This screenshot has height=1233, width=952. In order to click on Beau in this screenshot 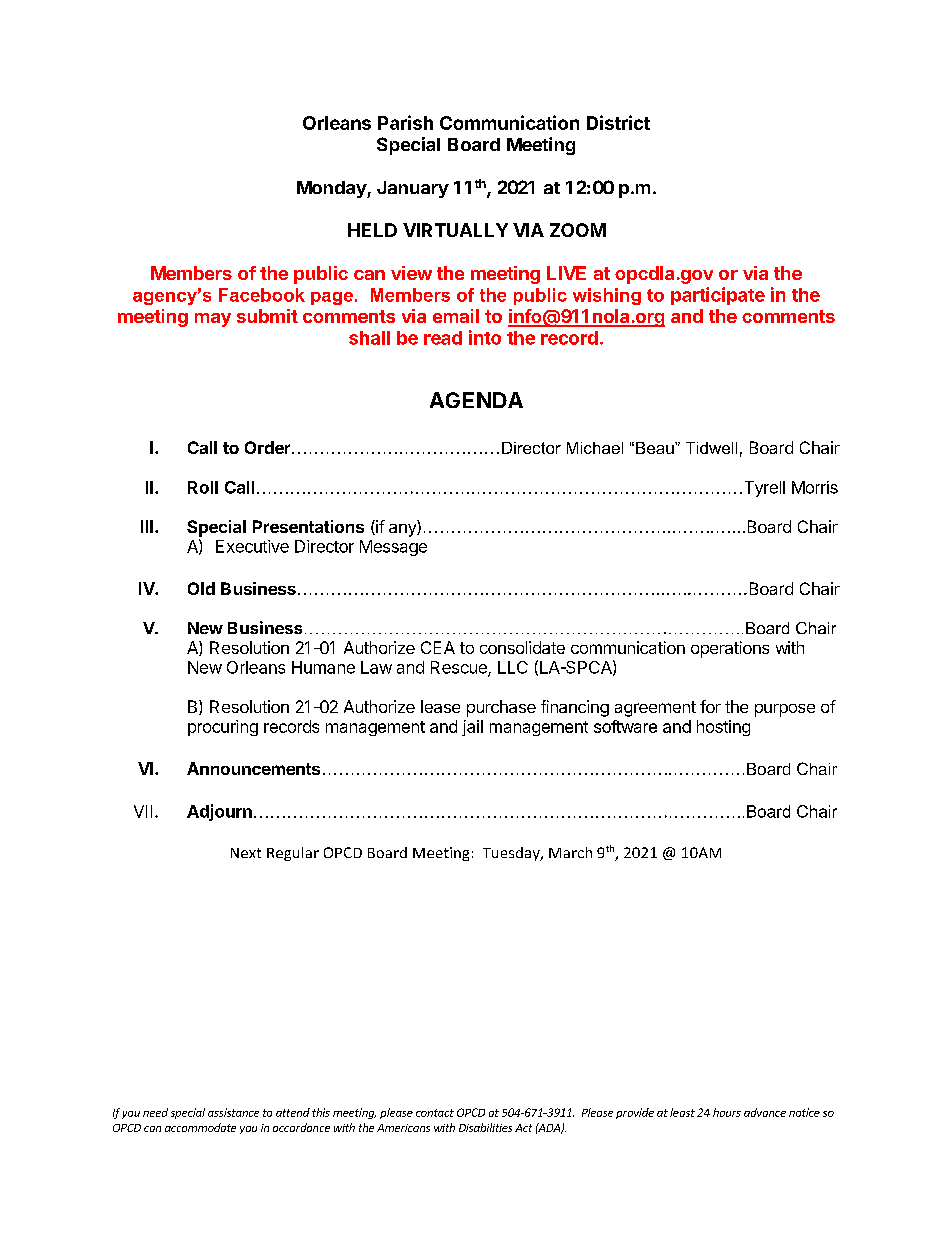, I will do `click(656, 448)`.
